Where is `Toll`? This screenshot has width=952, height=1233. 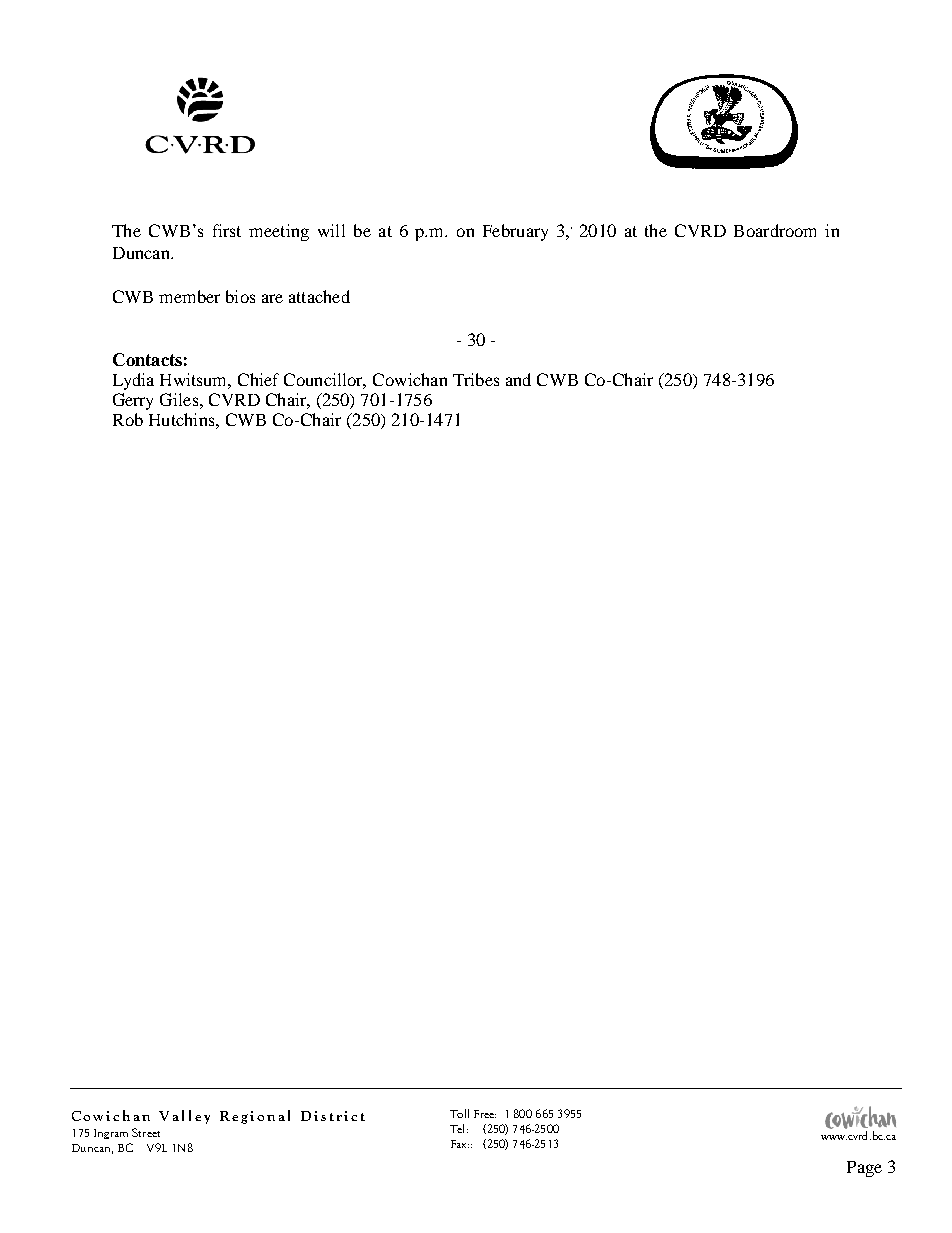
Toll is located at coordinates (459, 1113).
